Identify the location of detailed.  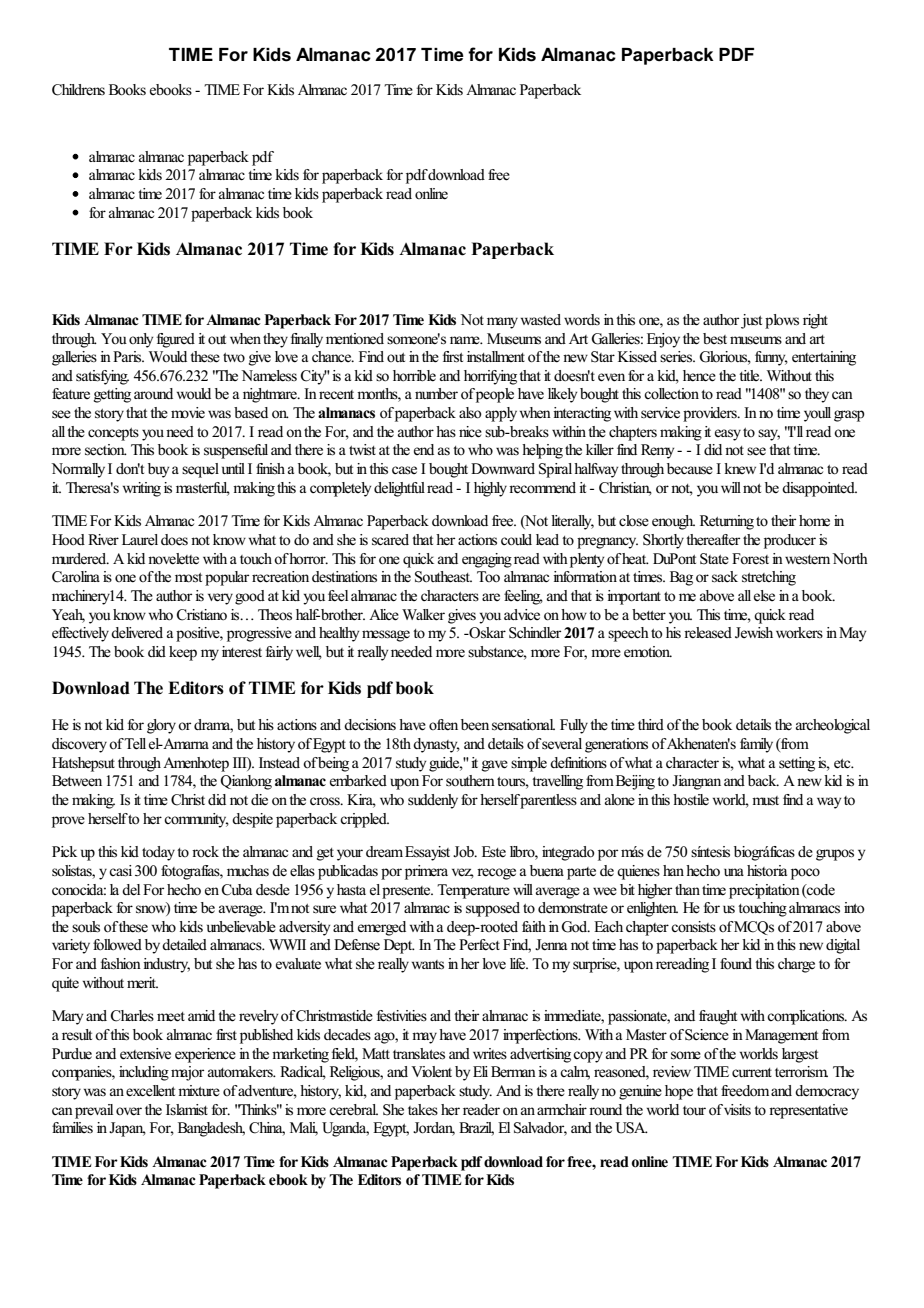
(184, 945).
